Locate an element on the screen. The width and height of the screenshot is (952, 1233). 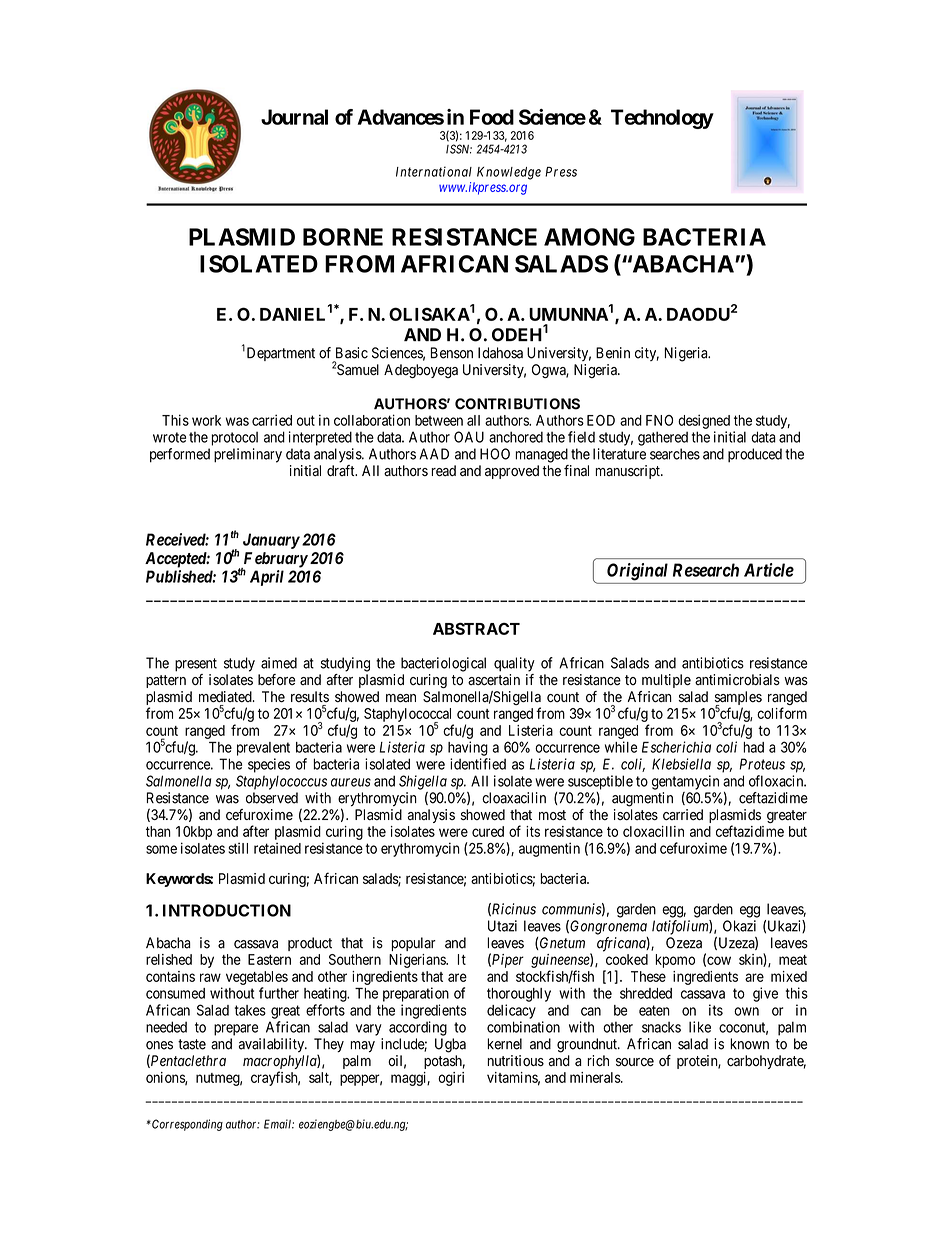
Corresponding is located at coordinates (186, 1125).
